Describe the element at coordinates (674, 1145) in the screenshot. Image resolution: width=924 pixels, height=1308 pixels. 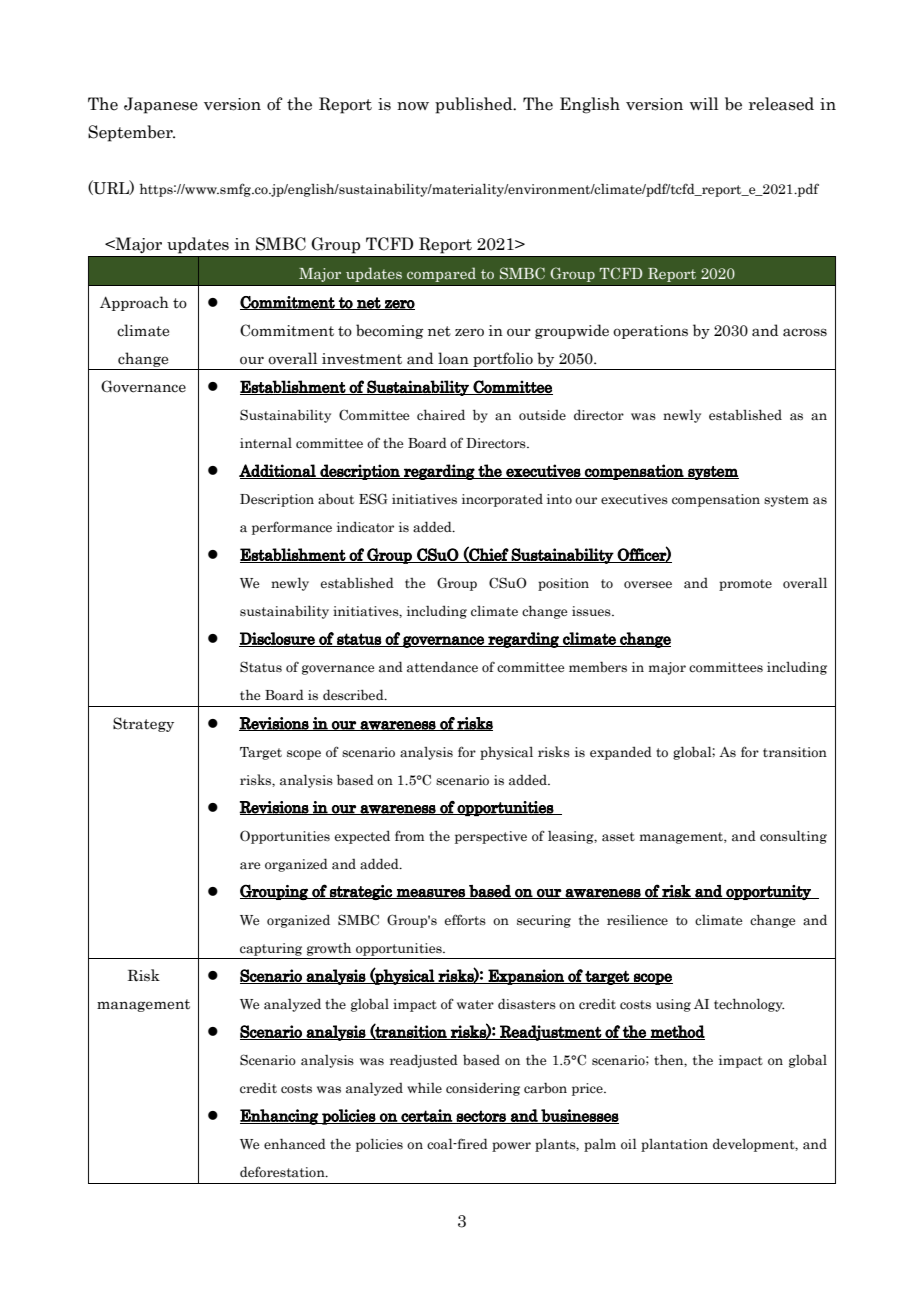
I see `plantation` at that location.
